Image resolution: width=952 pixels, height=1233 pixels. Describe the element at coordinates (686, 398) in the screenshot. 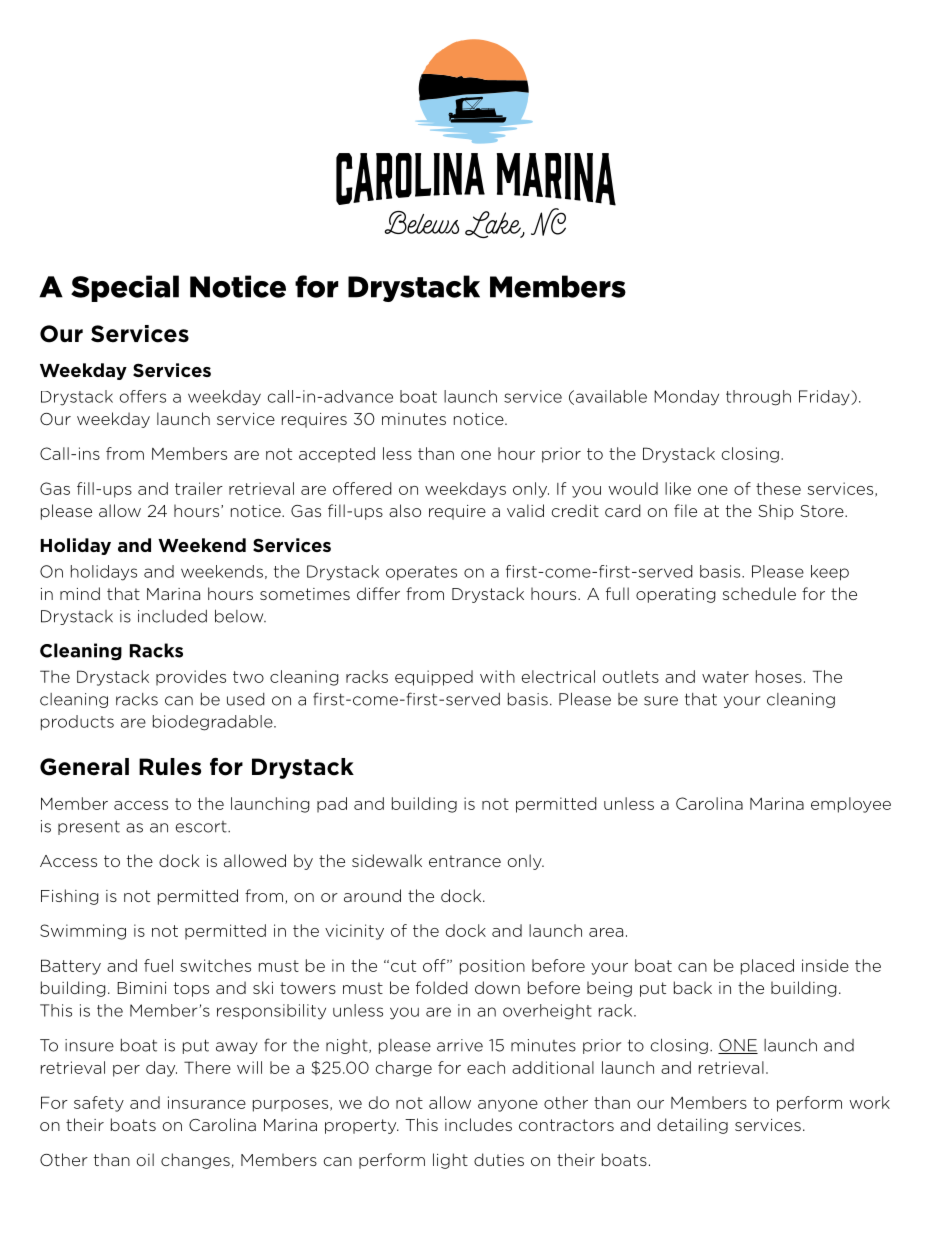

I see `Monday` at that location.
